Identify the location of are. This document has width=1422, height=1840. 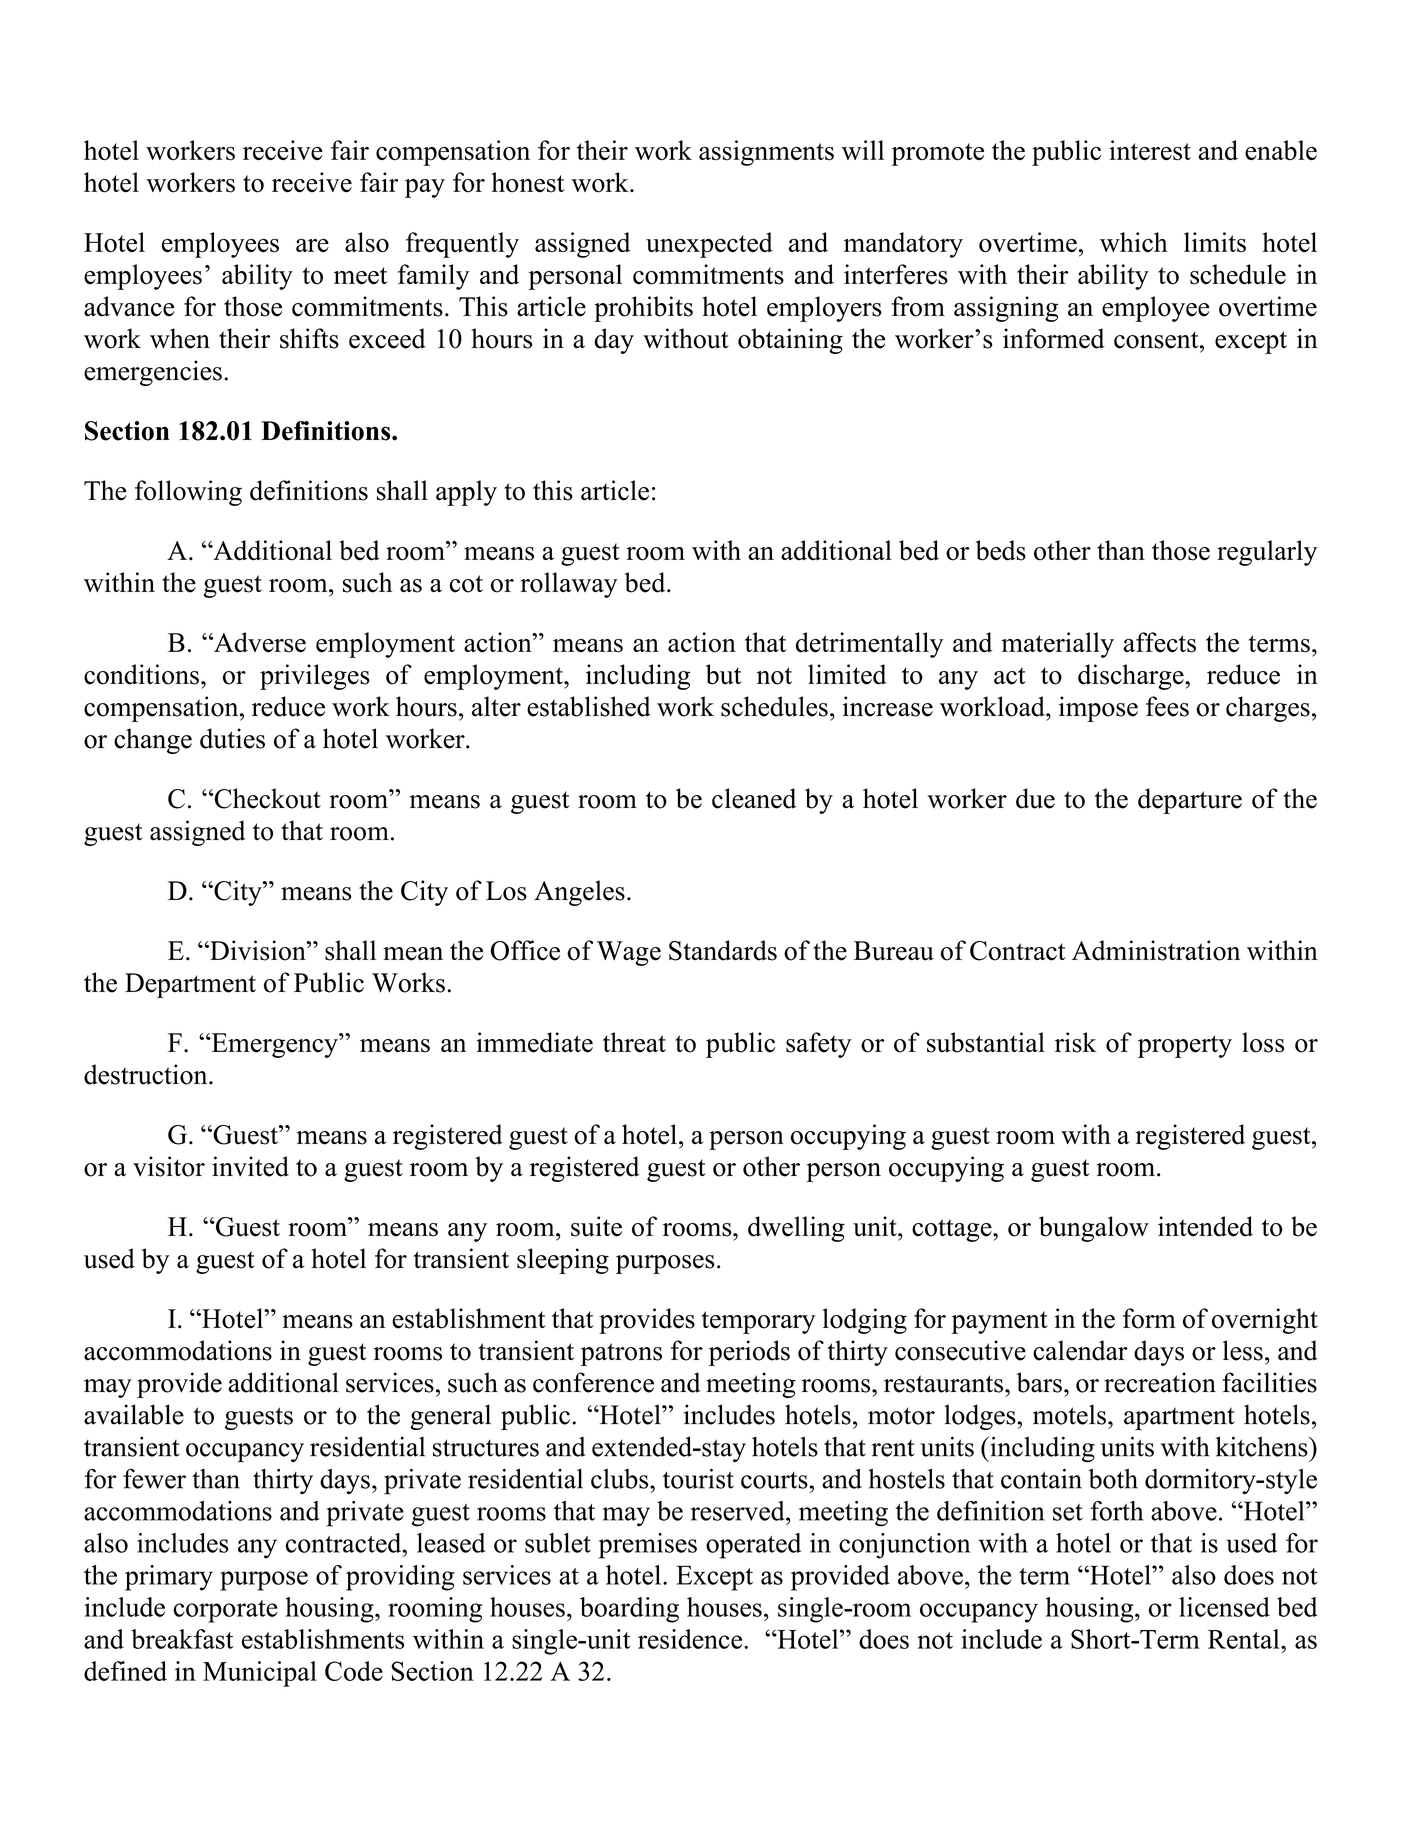
(312, 245).
